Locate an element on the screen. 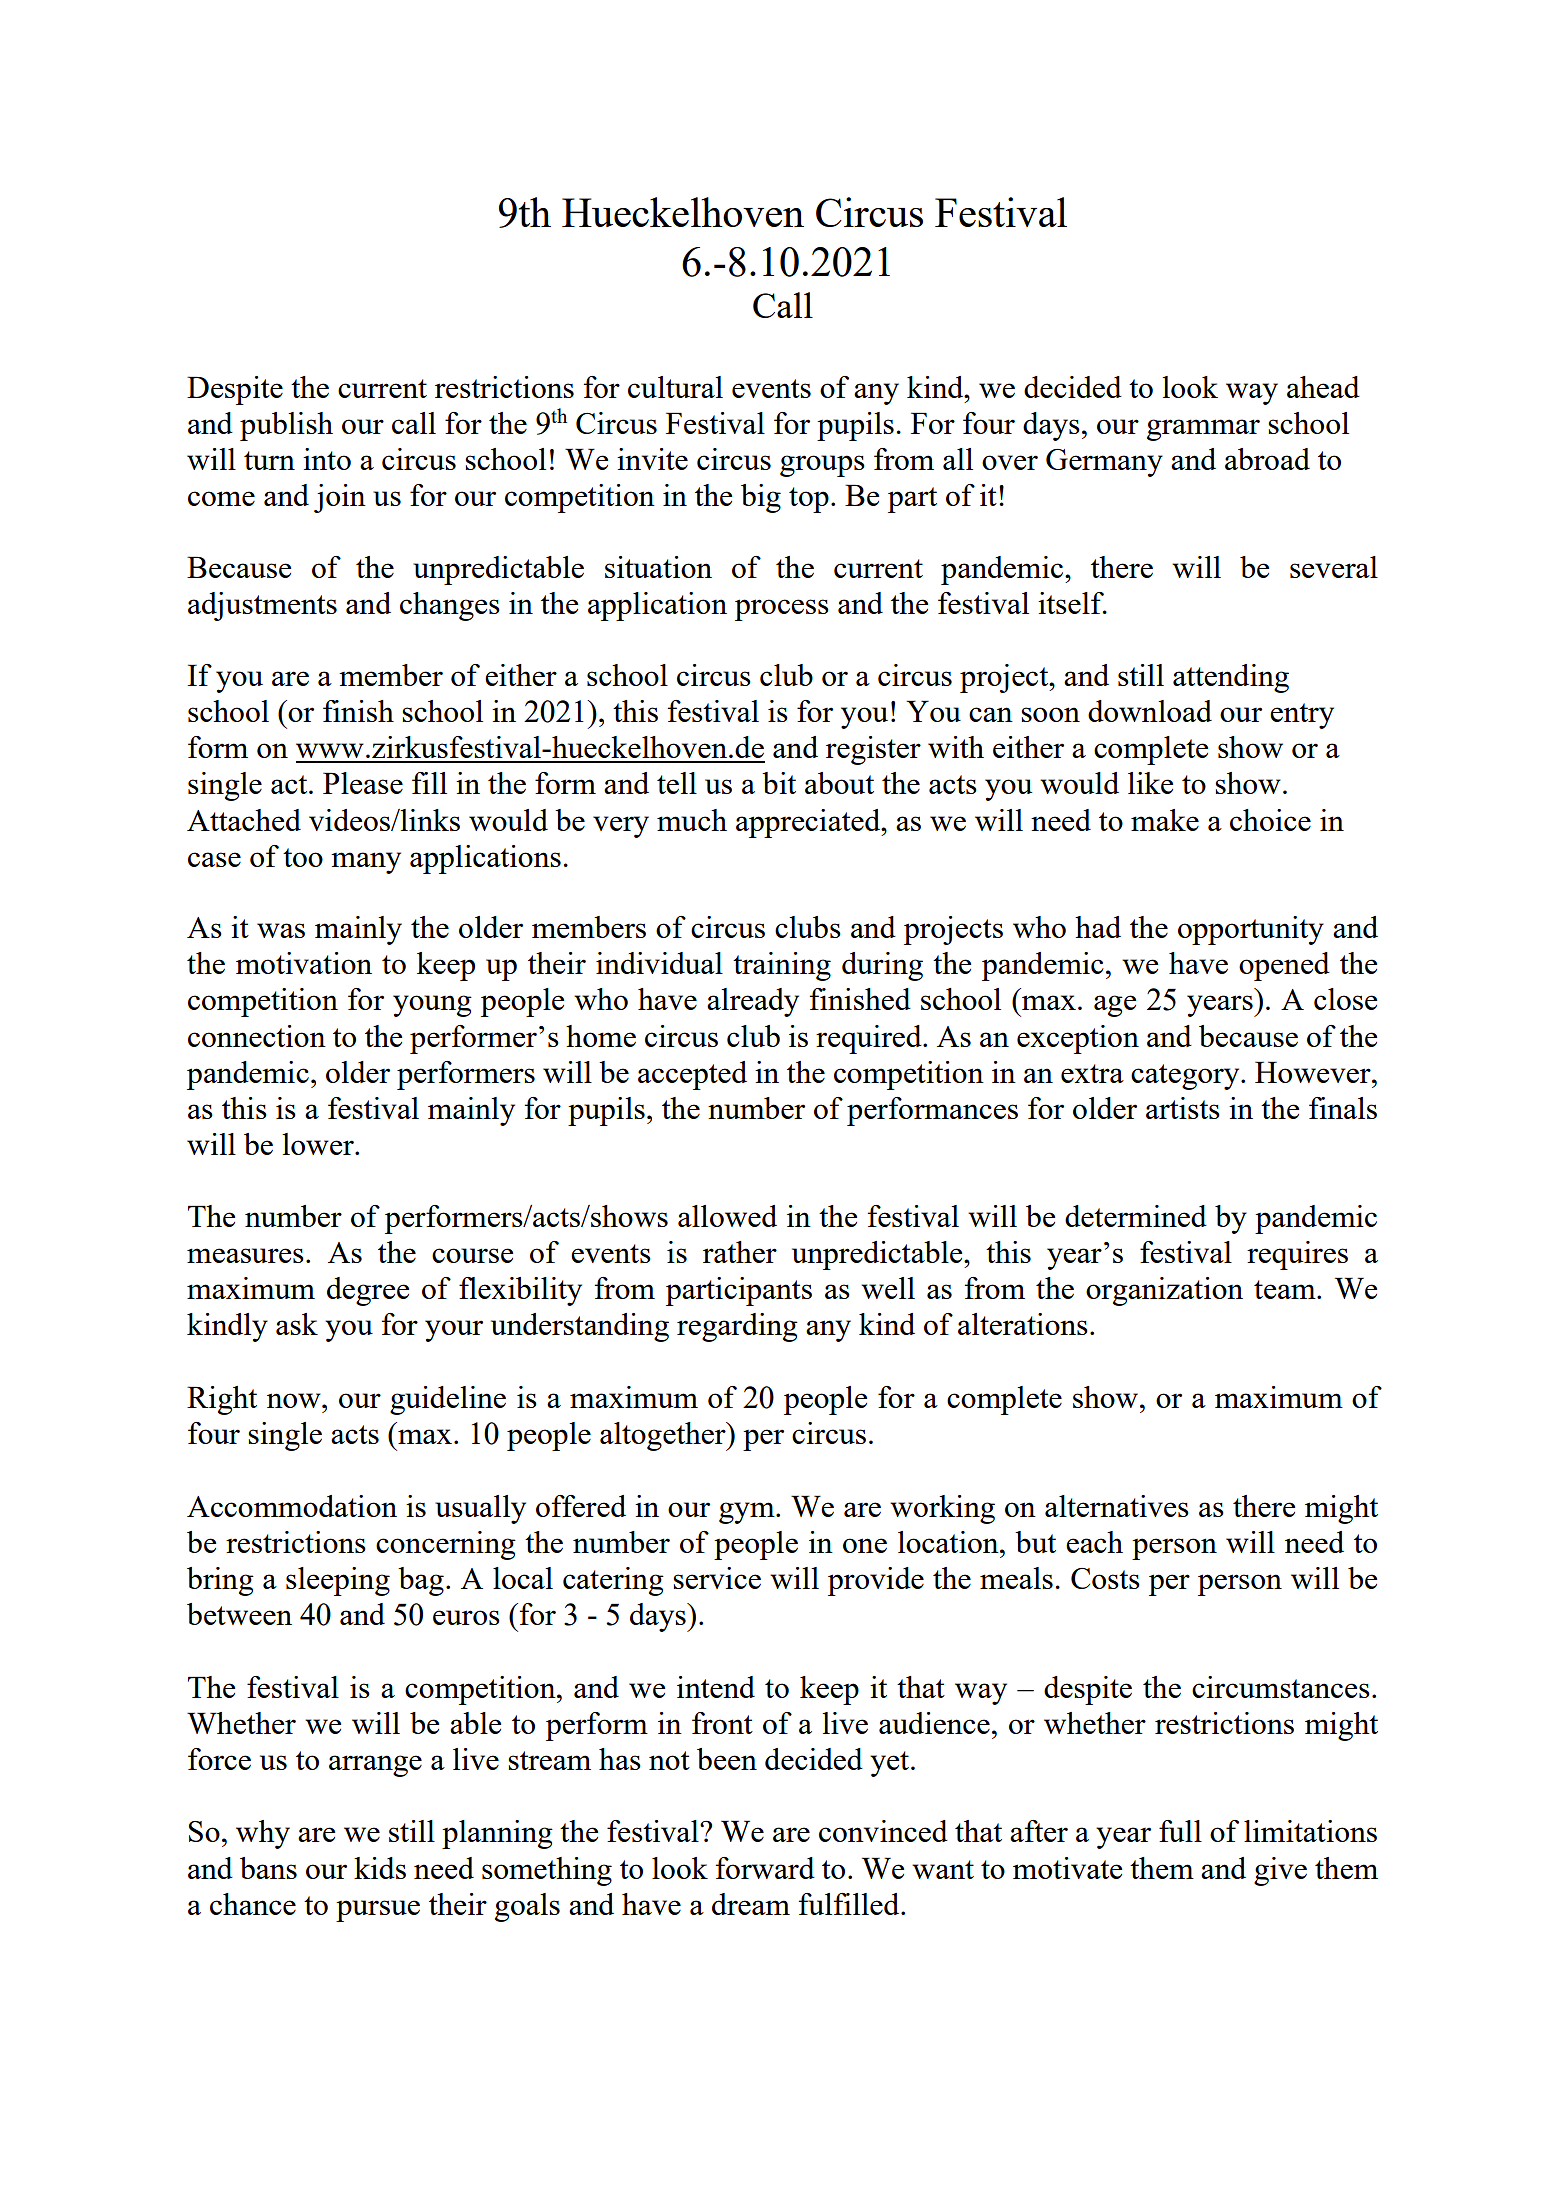  kids is located at coordinates (380, 1868).
